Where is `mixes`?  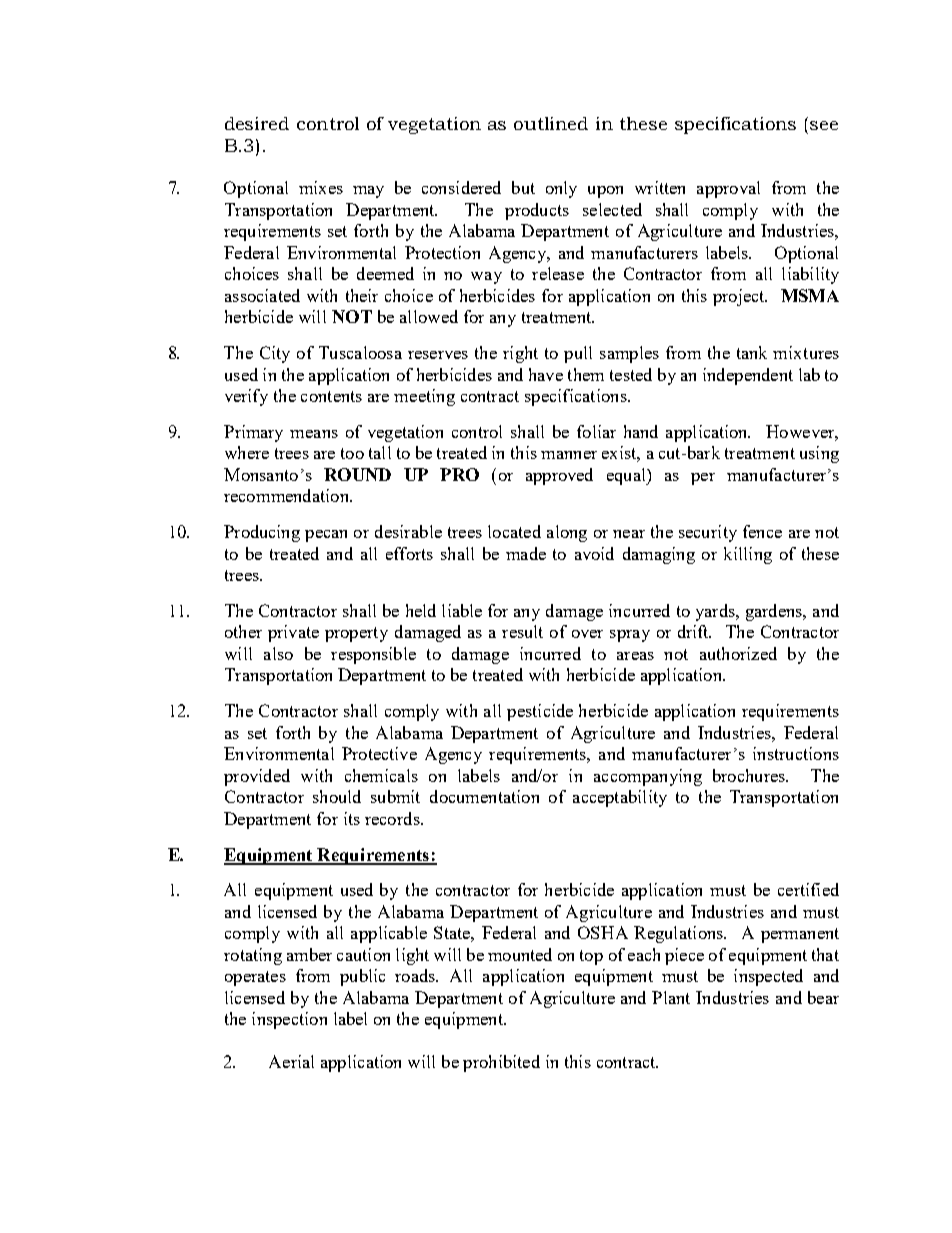
mixes is located at coordinates (321, 187).
